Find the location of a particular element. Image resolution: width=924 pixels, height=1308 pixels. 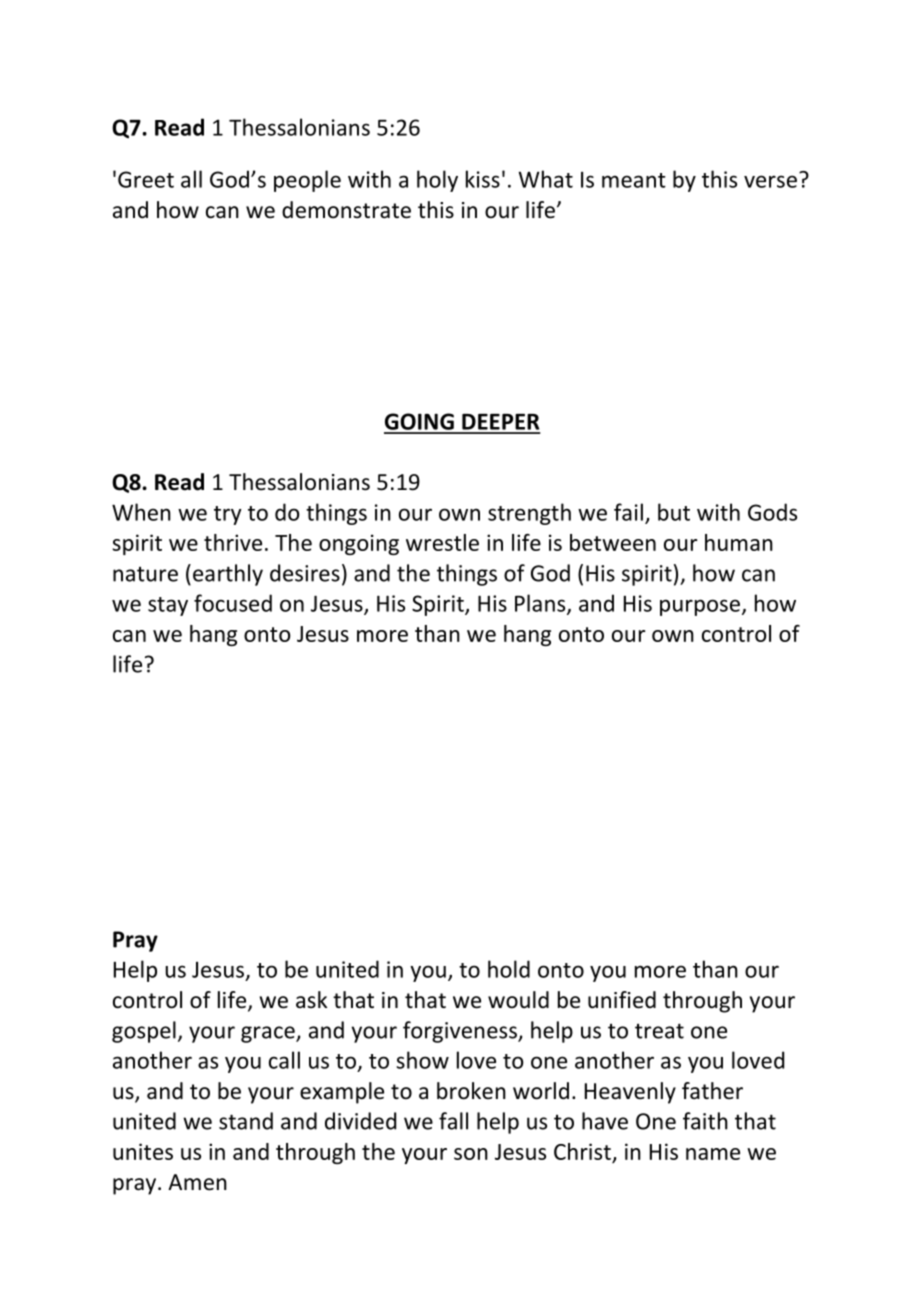

but is located at coordinates (674, 512).
